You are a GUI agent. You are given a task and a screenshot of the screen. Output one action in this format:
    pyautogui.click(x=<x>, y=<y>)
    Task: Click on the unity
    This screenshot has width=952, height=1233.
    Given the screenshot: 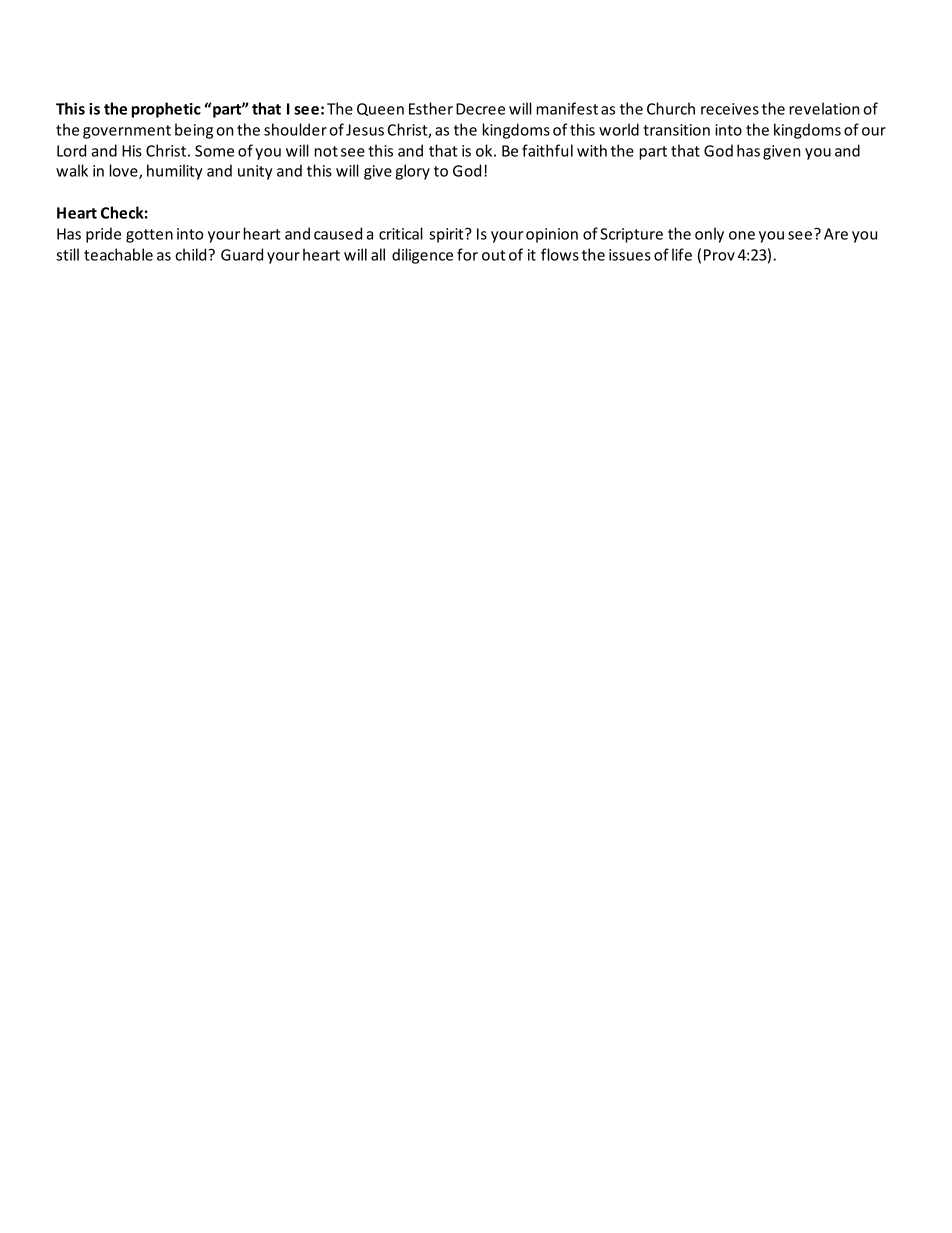 What is the action you would take?
    pyautogui.click(x=255, y=172)
